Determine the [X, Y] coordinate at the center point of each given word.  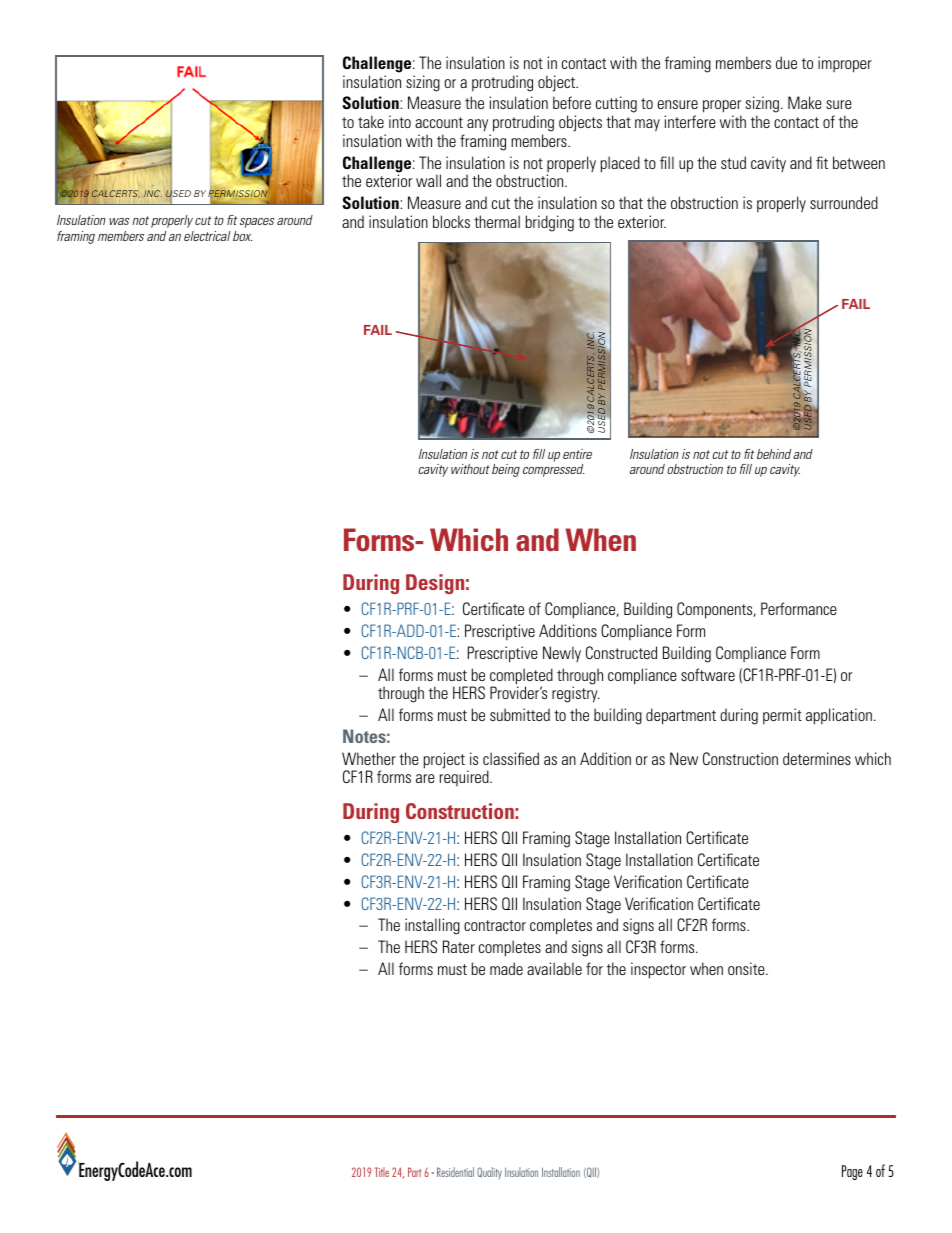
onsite [747, 968]
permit [782, 716]
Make [805, 102]
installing [432, 926]
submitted [520, 714]
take [371, 121]
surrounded [844, 202]
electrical [207, 236]
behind [774, 454]
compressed [553, 470]
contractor [495, 925]
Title [382, 1172]
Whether [369, 758]
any [477, 125]
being [506, 470]
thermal [497, 221]
